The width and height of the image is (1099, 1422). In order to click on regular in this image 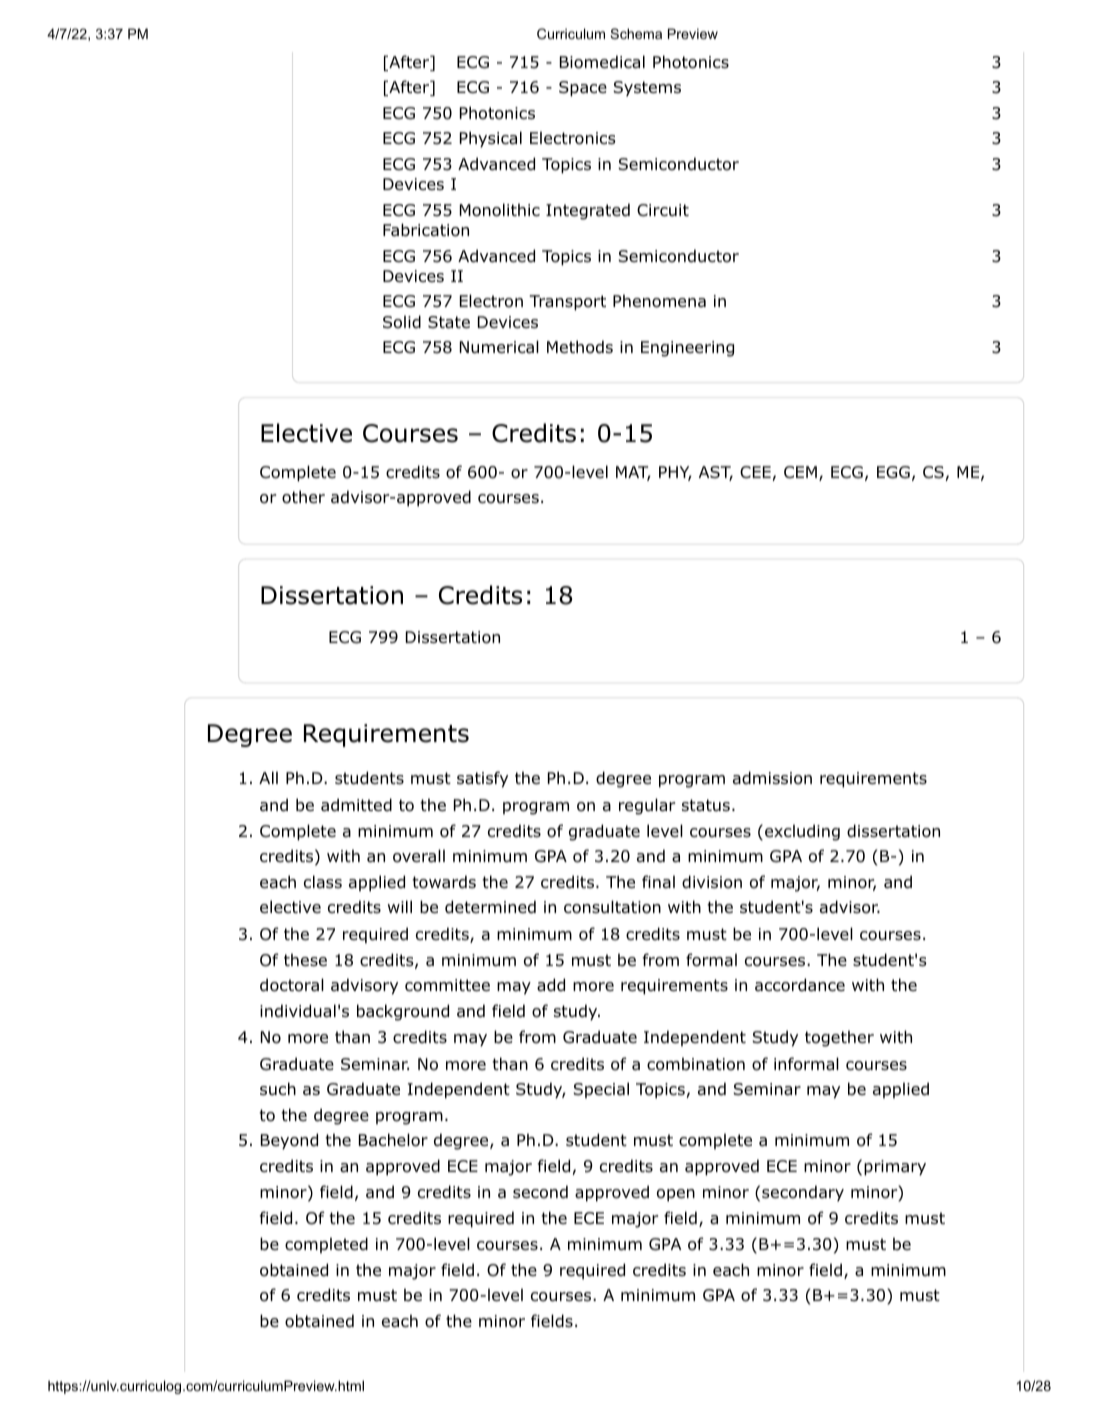, I will do `click(647, 806)`.
